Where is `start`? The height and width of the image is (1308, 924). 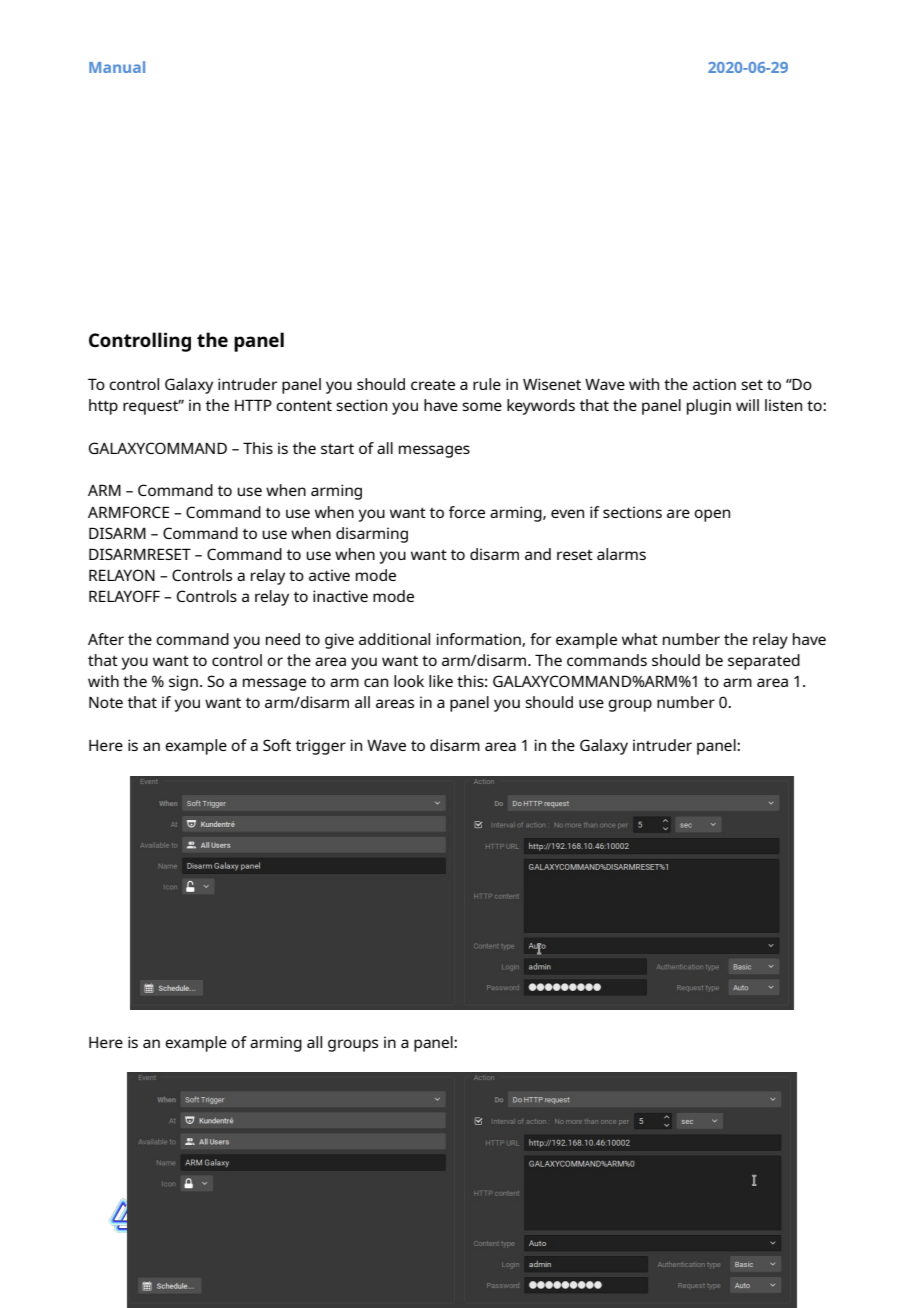 start is located at coordinates (337, 448).
